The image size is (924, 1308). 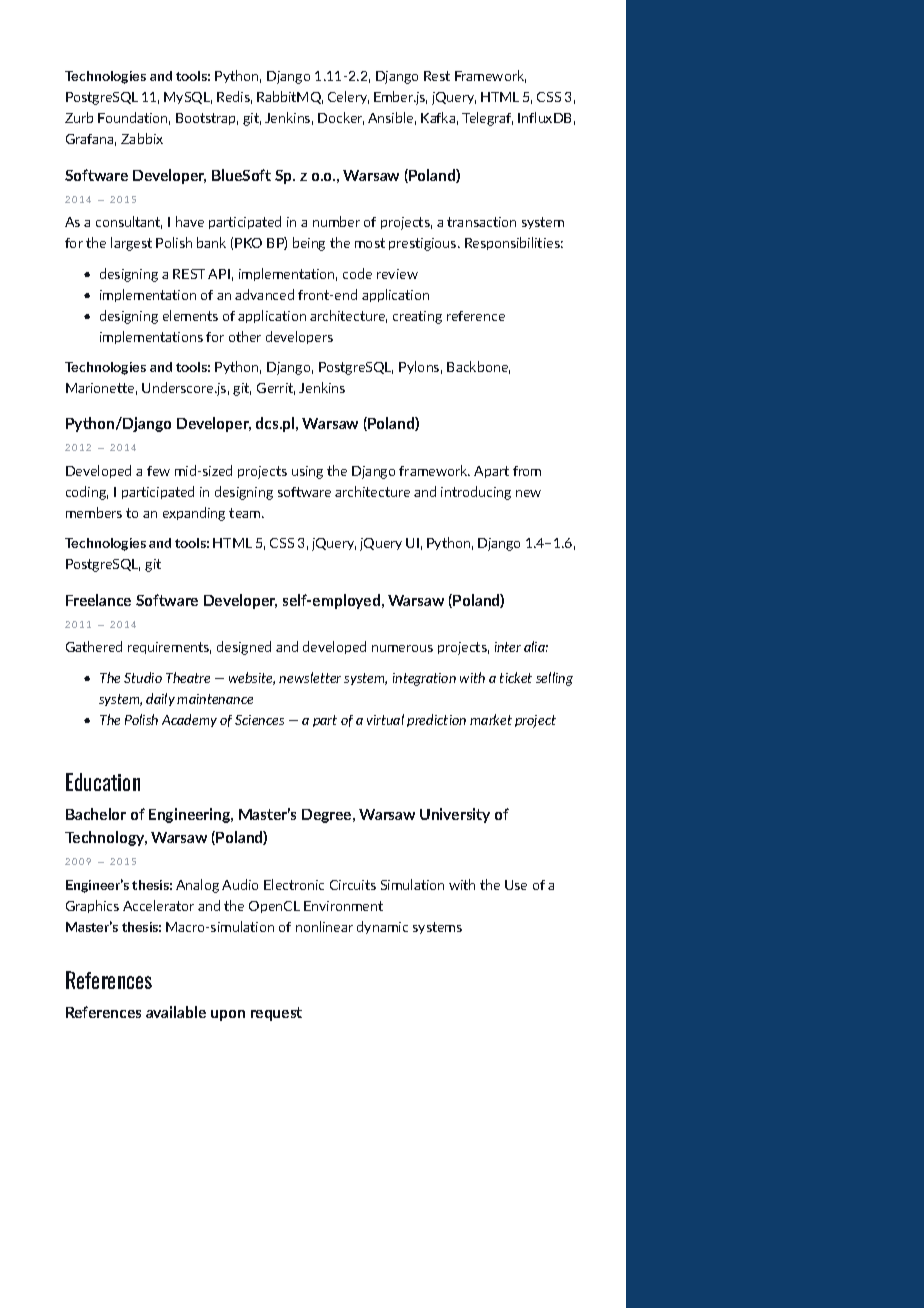 I want to click on few, so click(x=158, y=471).
